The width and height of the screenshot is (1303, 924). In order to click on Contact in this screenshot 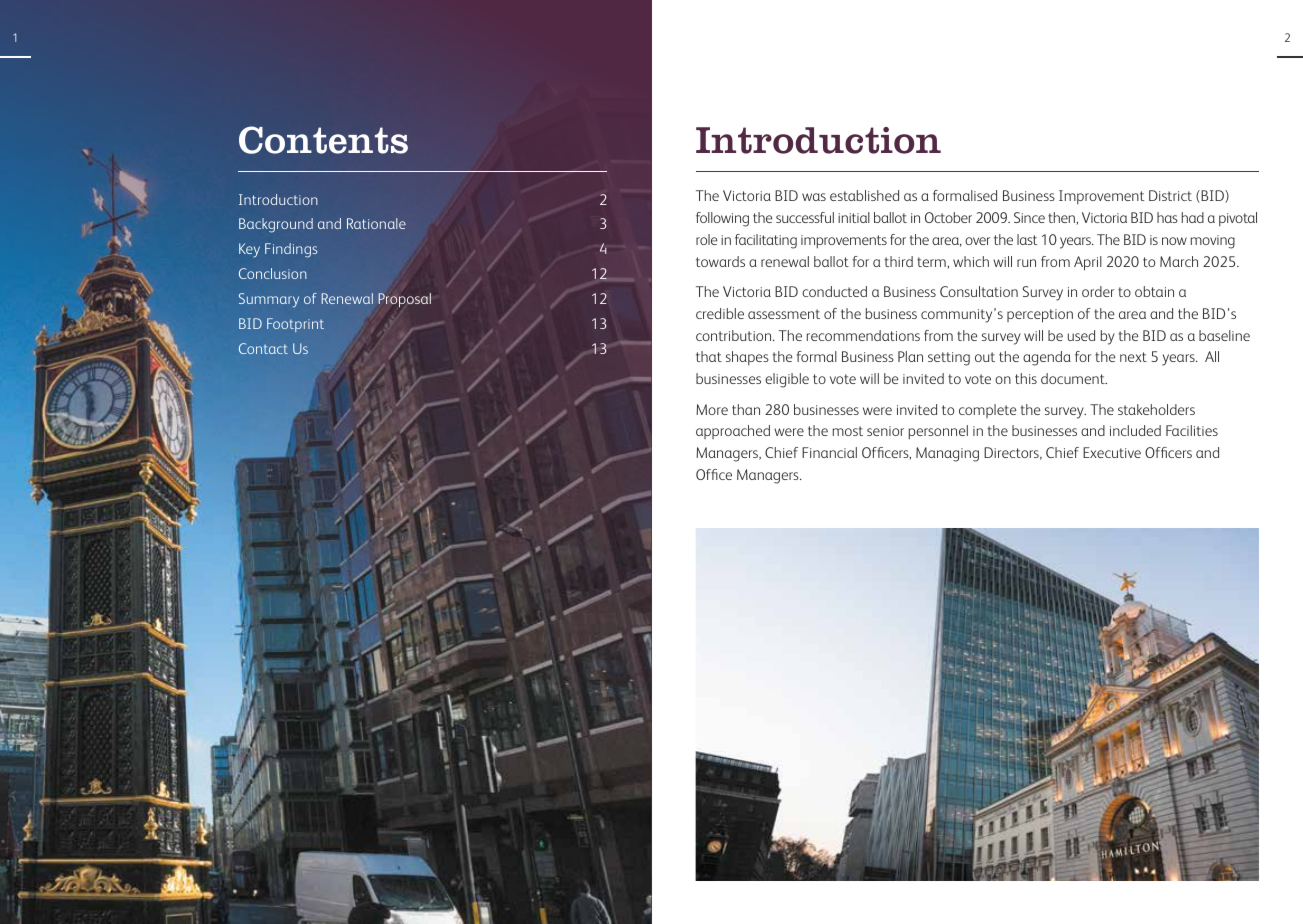, I will do `click(263, 348)`.
